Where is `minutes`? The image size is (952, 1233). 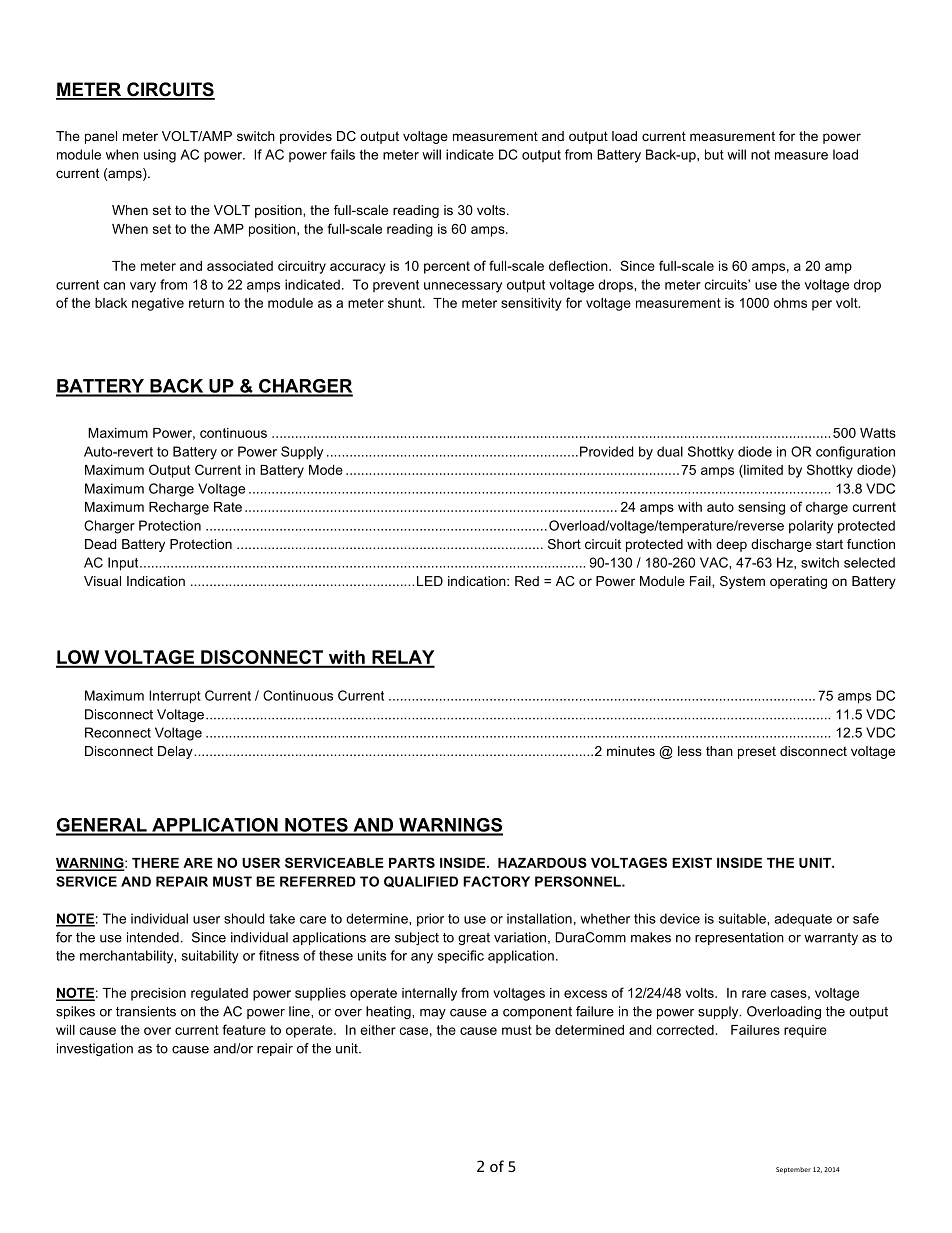
minutes is located at coordinates (631, 751).
